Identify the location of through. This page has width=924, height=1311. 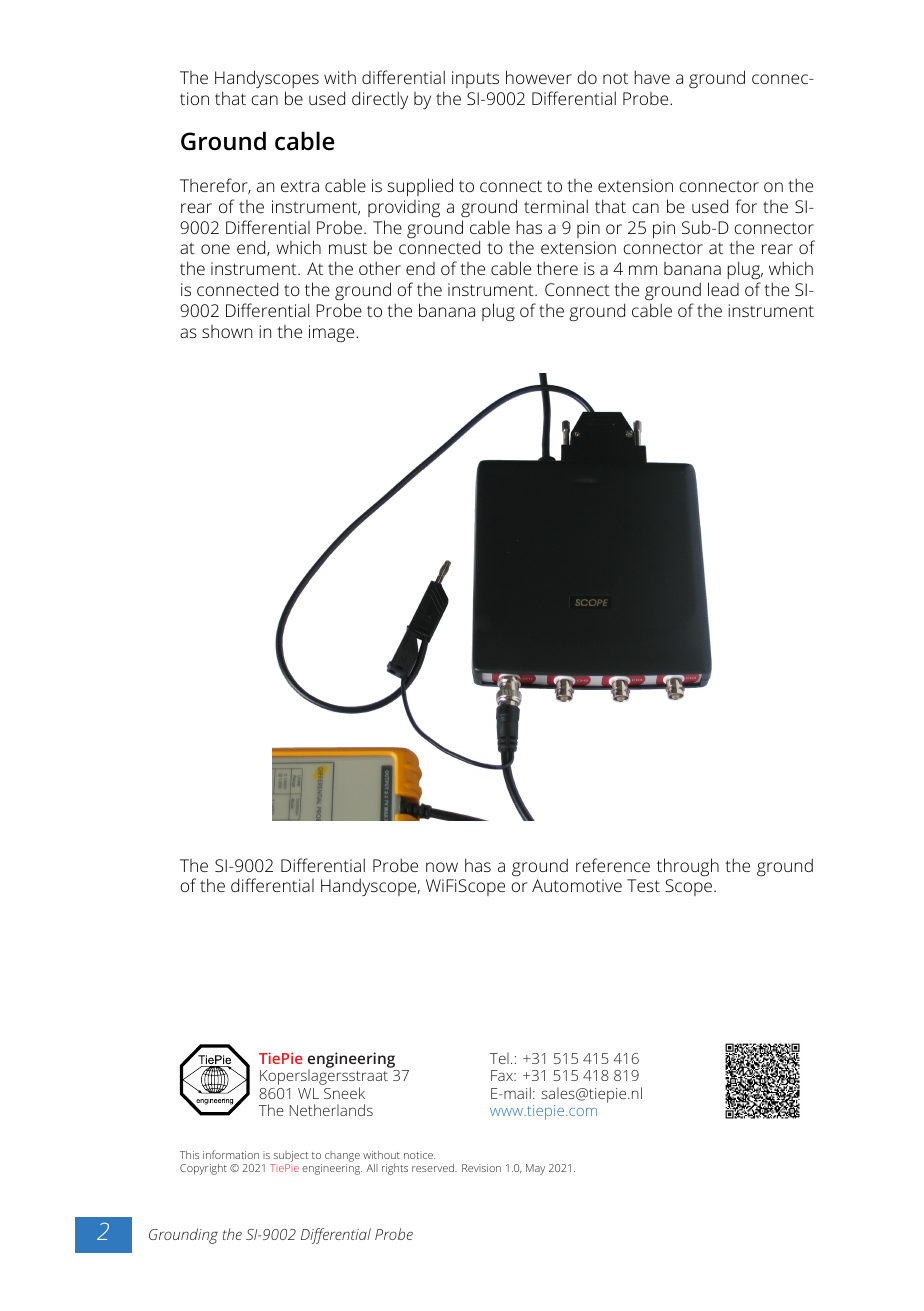
(688, 867).
